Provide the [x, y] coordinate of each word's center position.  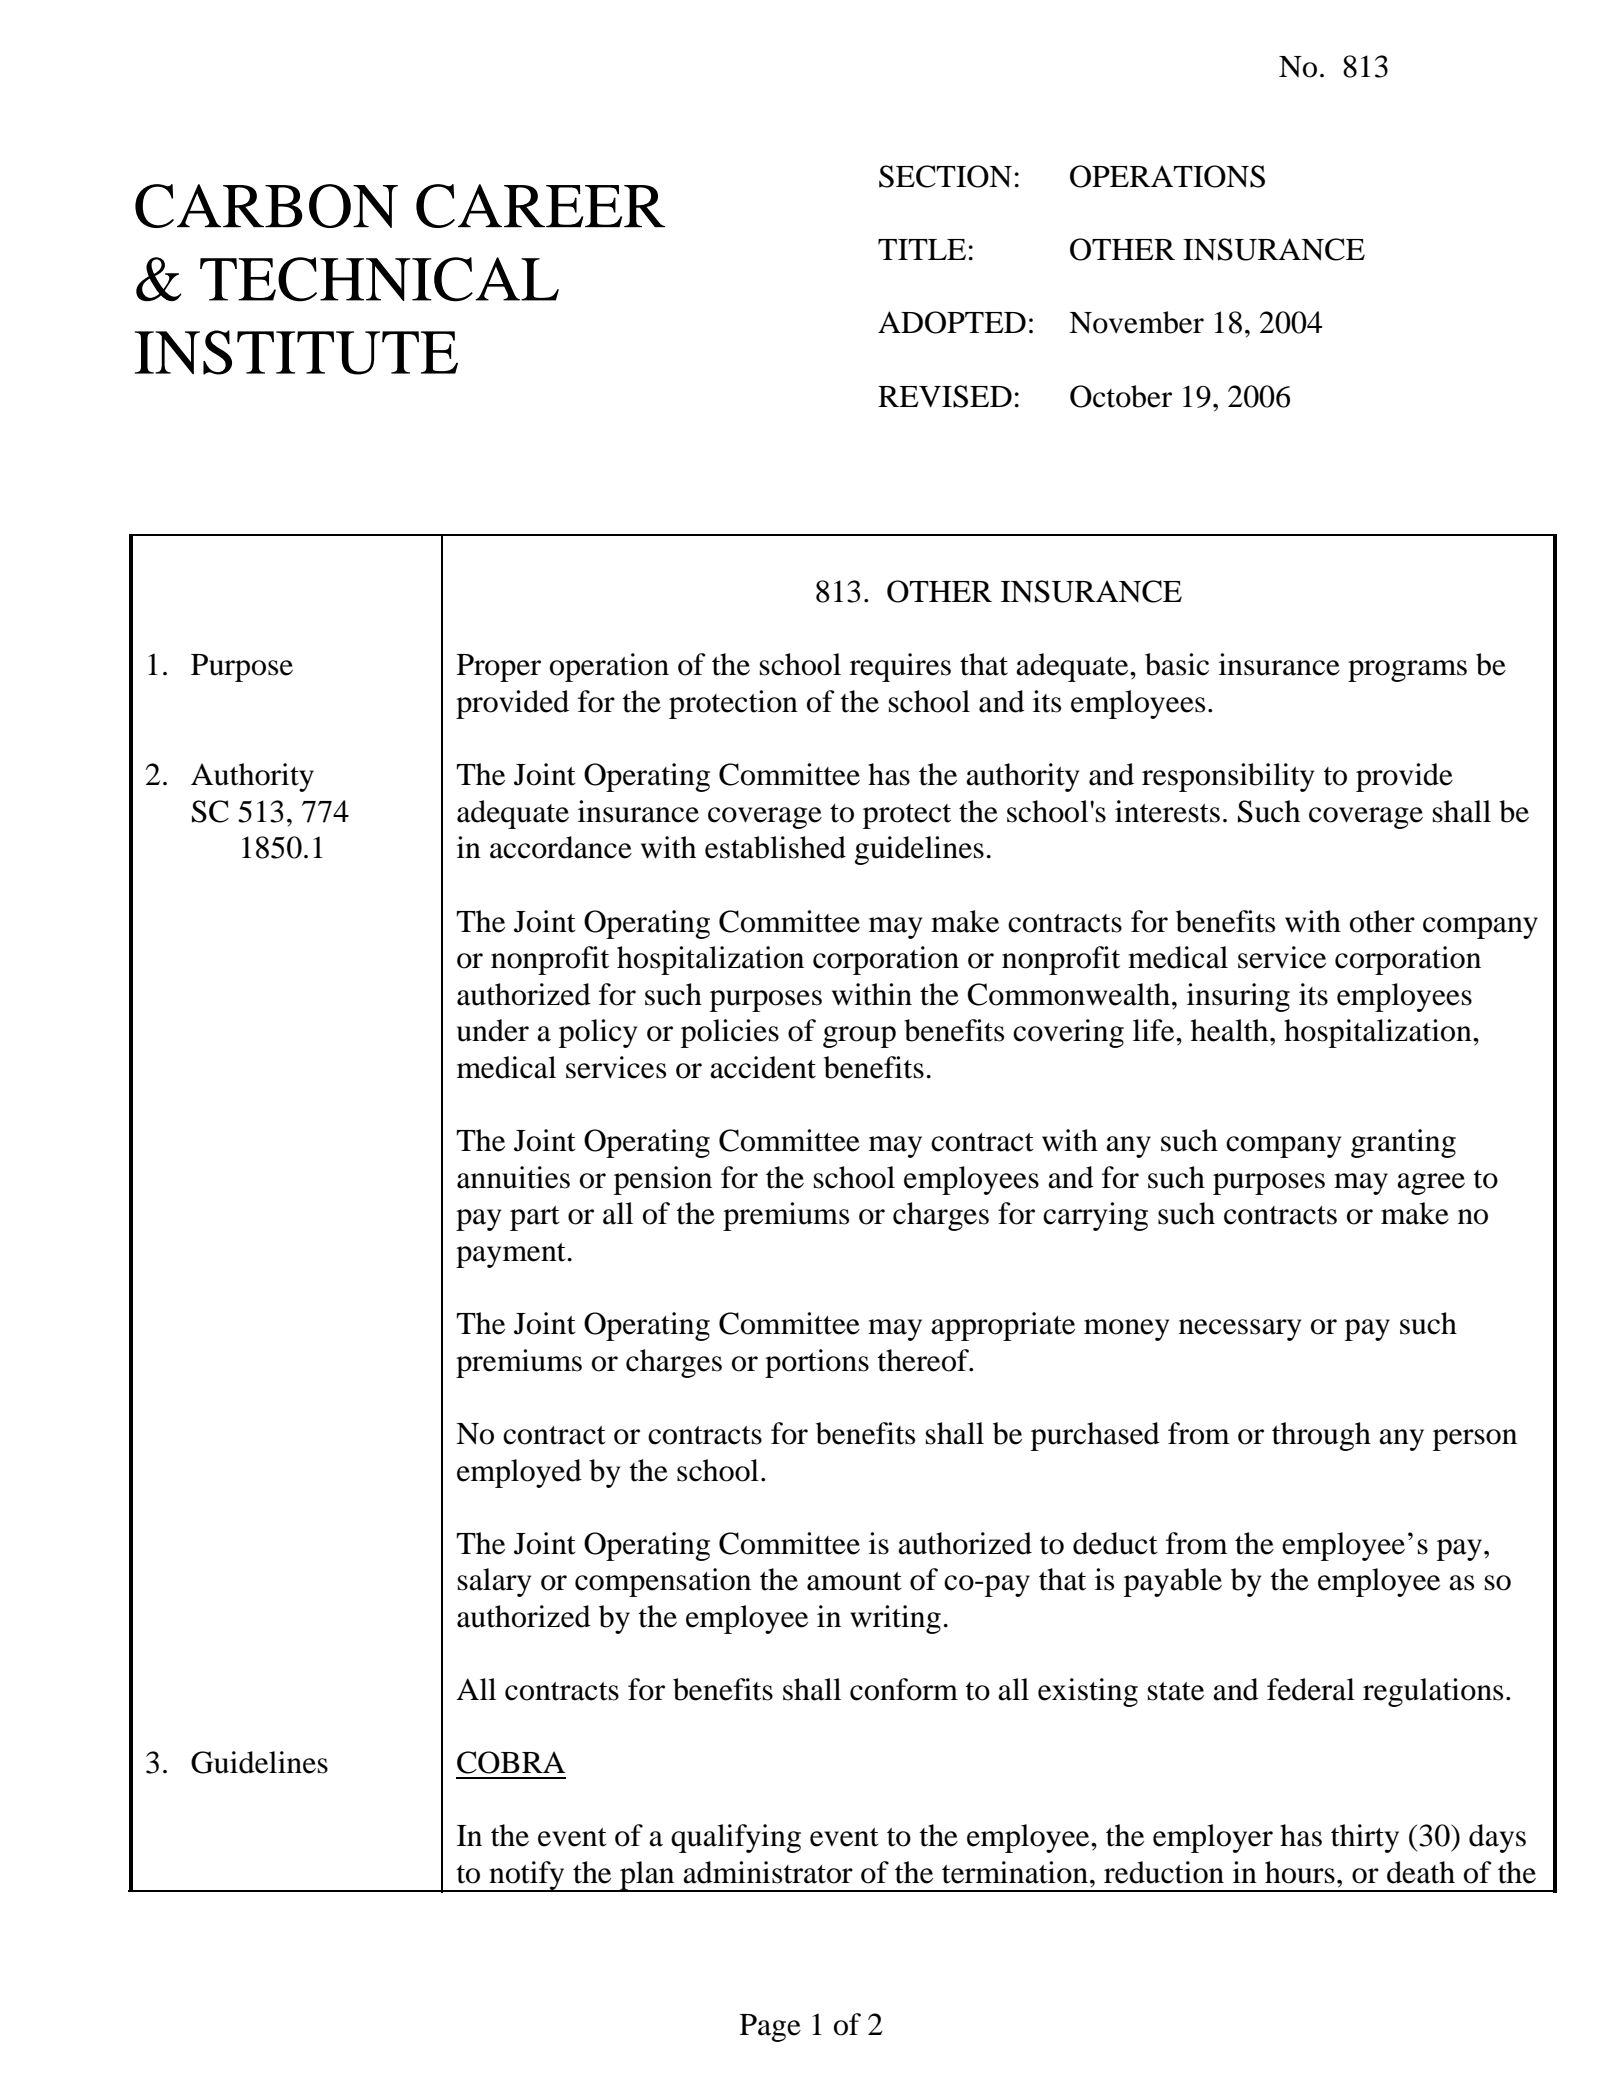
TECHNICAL [379, 279]
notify [527, 1876]
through [1321, 1436]
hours [1300, 1872]
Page [770, 2028]
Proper [499, 668]
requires [900, 667]
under [493, 1030]
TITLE [922, 249]
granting [1403, 1143]
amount [854, 1581]
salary [494, 1582]
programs [1407, 671]
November [1136, 322]
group [859, 1037]
